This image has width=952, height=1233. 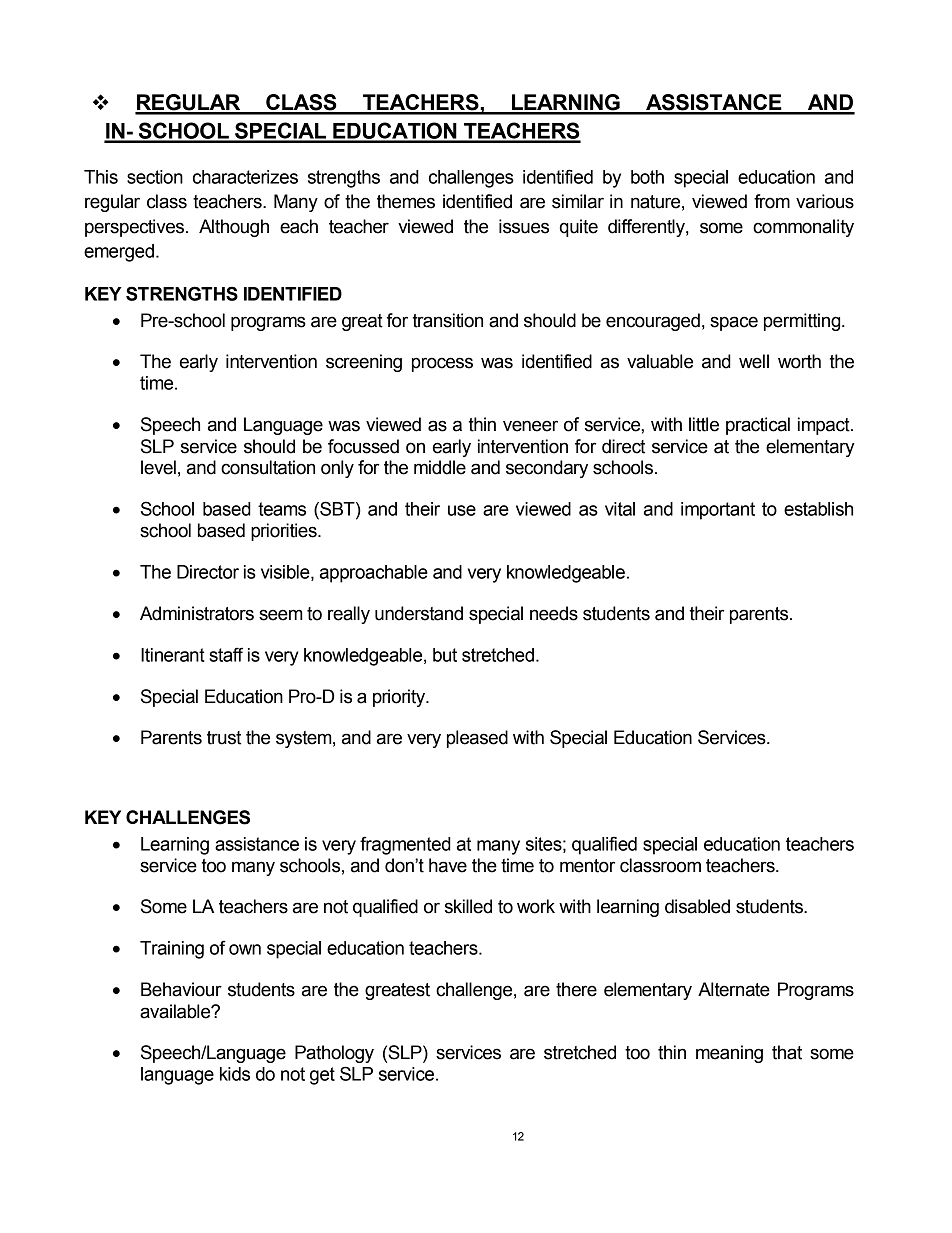 I want to click on understand, so click(x=419, y=613).
